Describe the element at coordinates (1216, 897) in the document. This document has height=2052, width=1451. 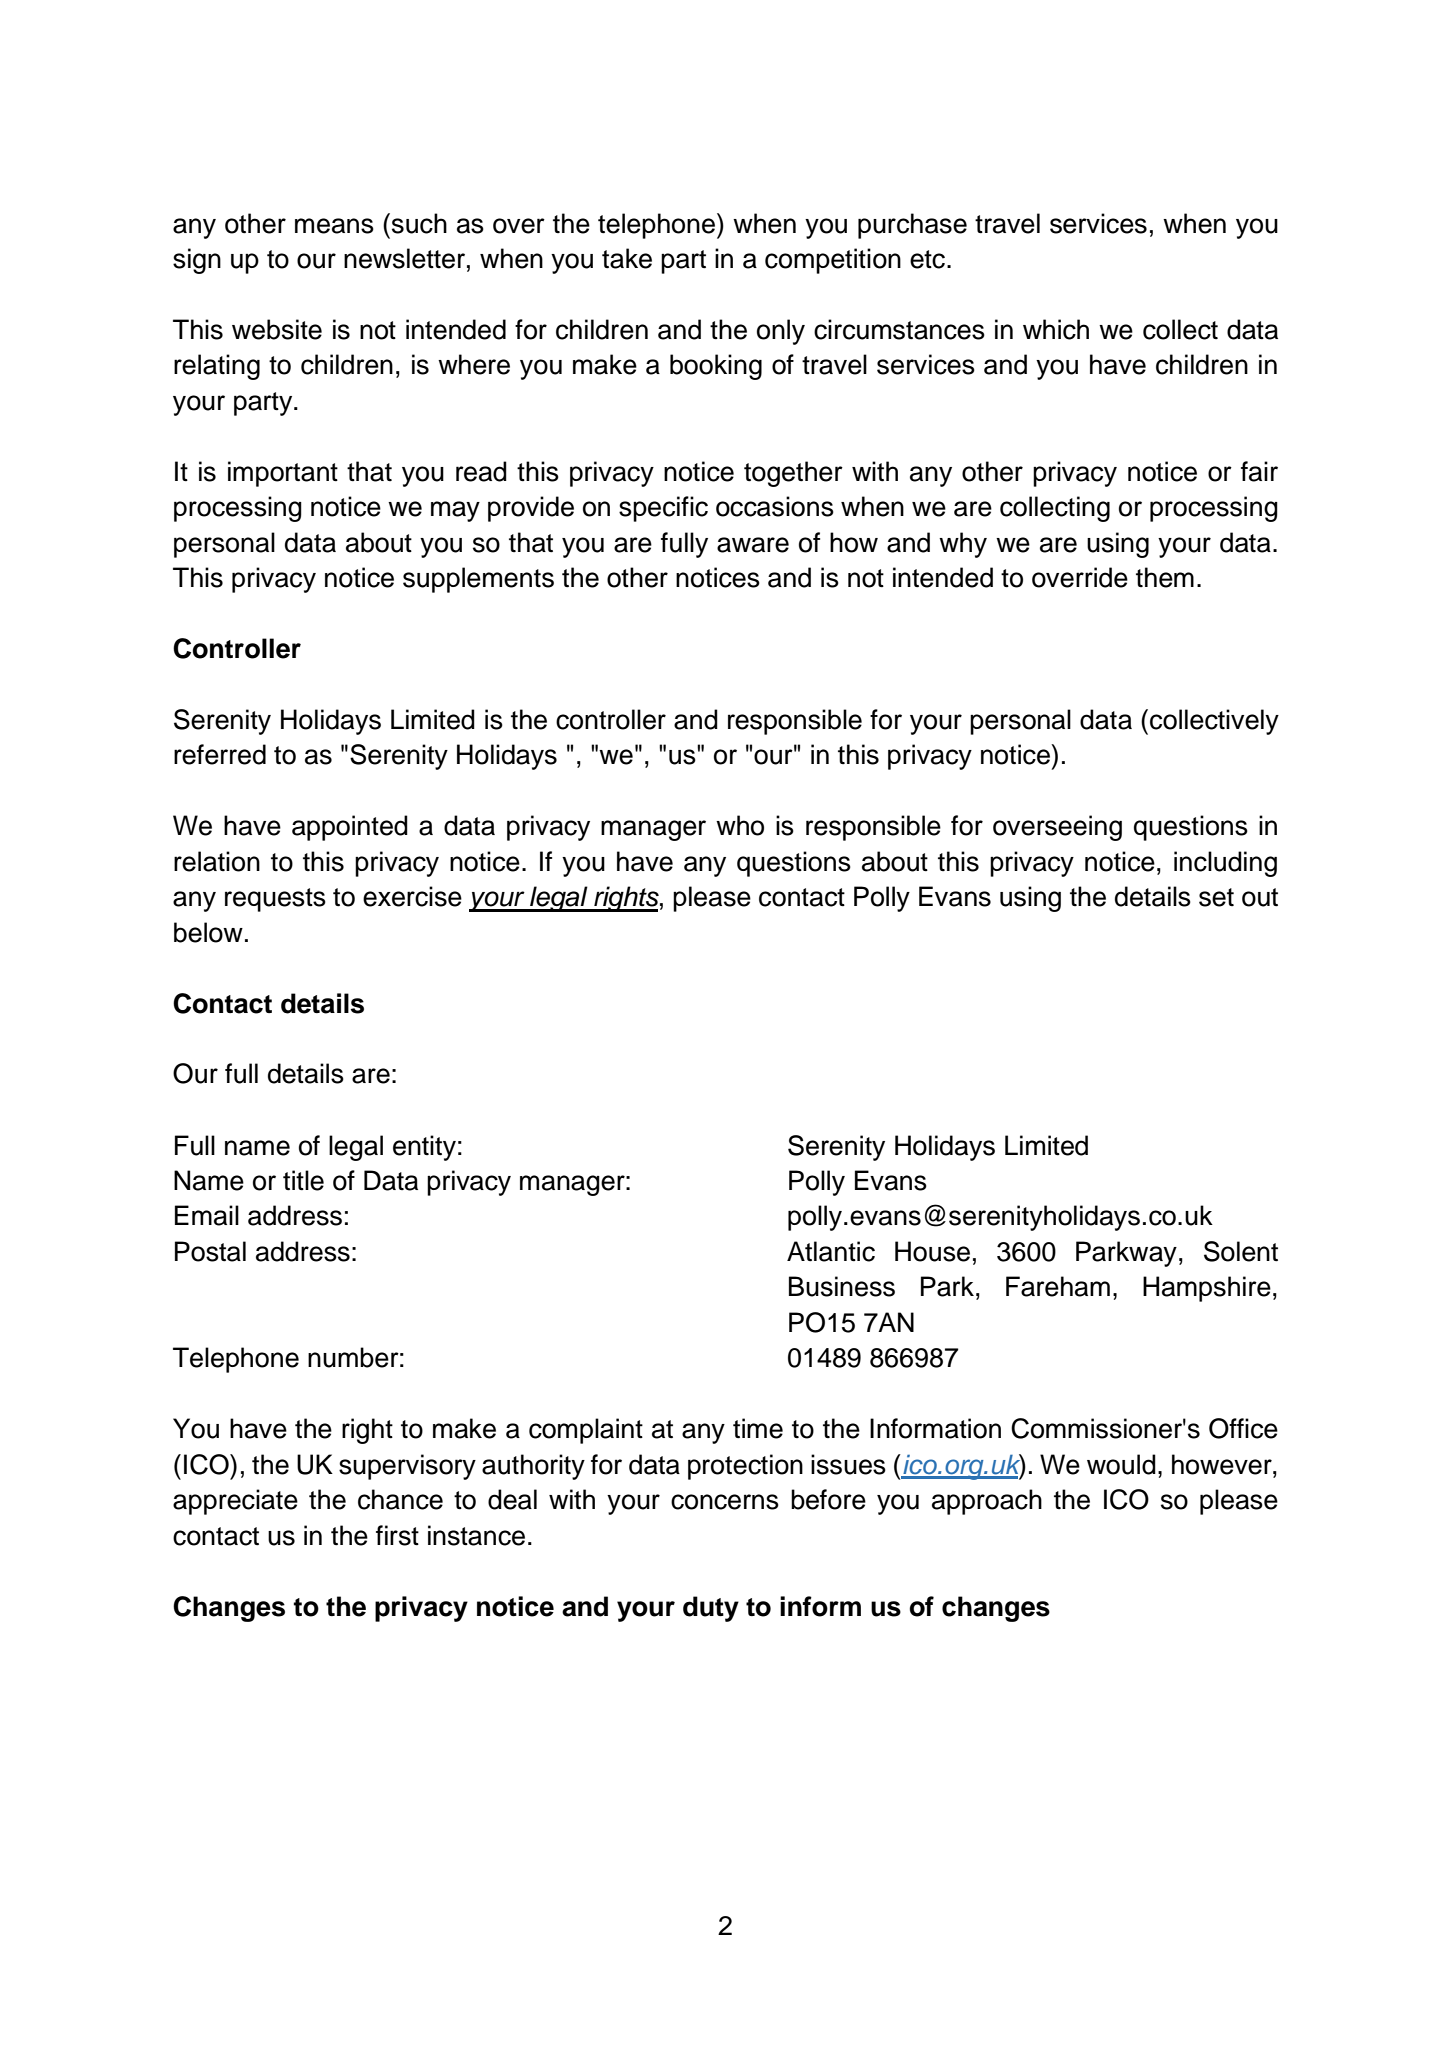
I see `set` at that location.
